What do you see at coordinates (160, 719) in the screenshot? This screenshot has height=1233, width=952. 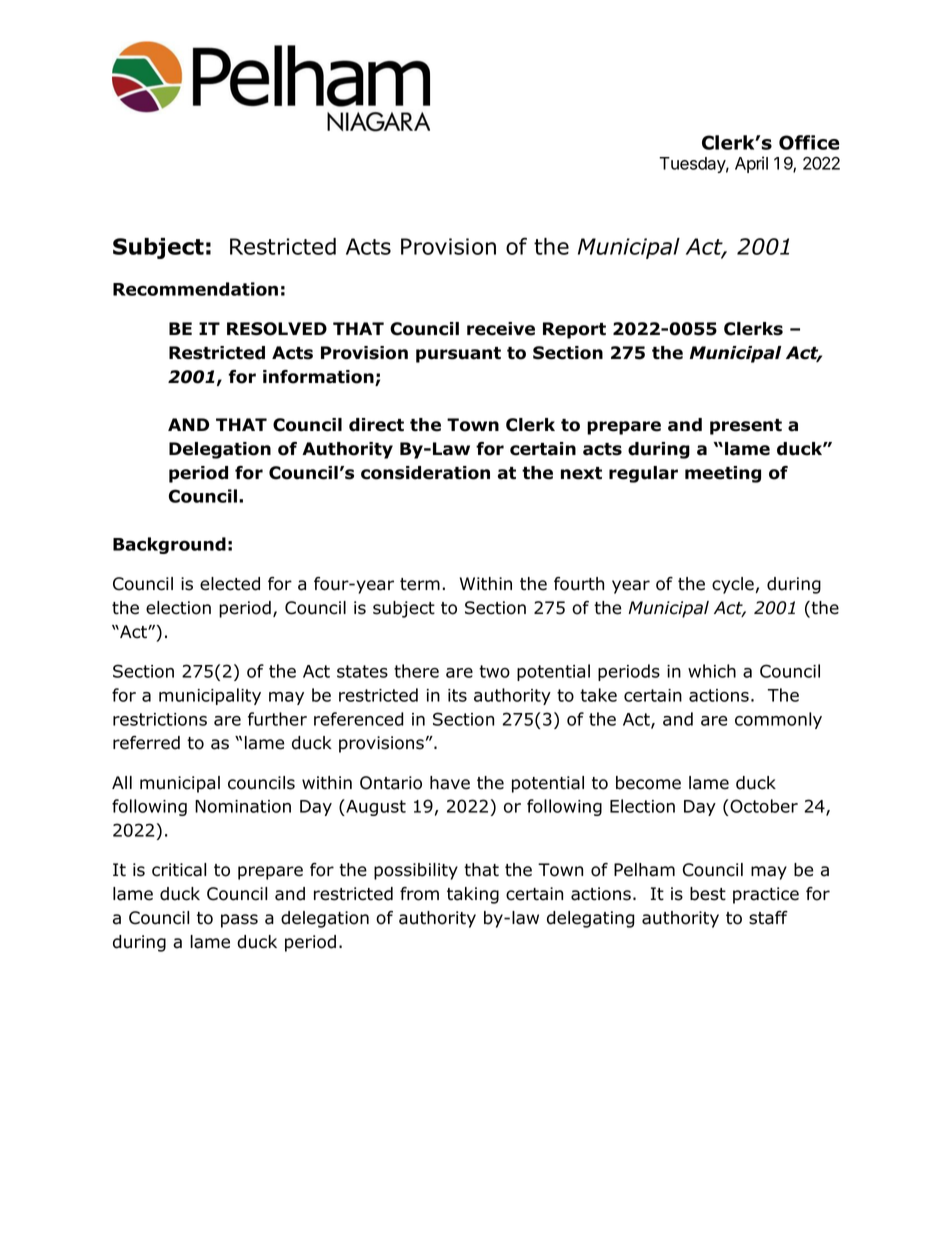 I see `restrictions` at bounding box center [160, 719].
